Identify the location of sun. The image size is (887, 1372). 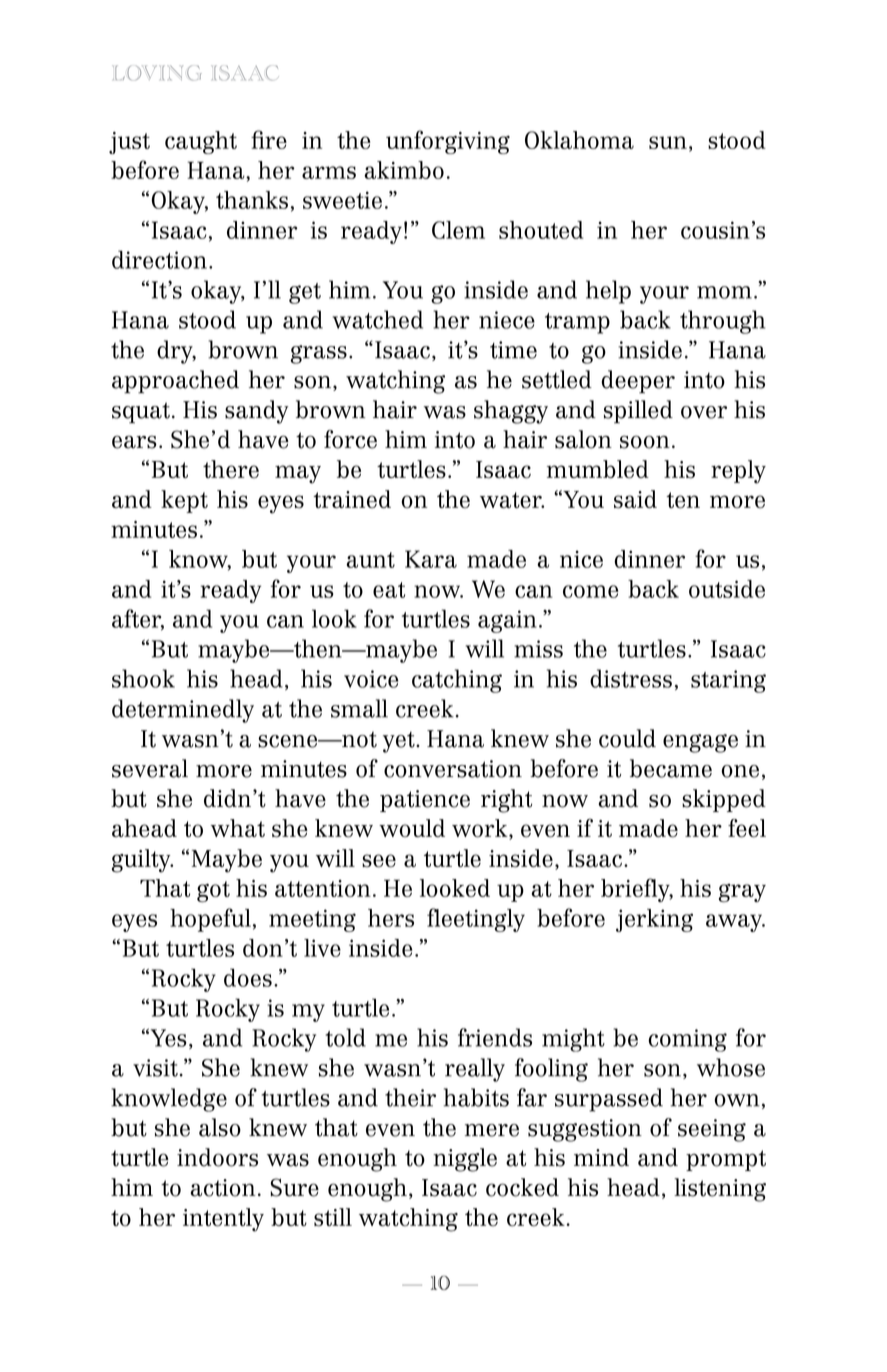
(668, 142).
